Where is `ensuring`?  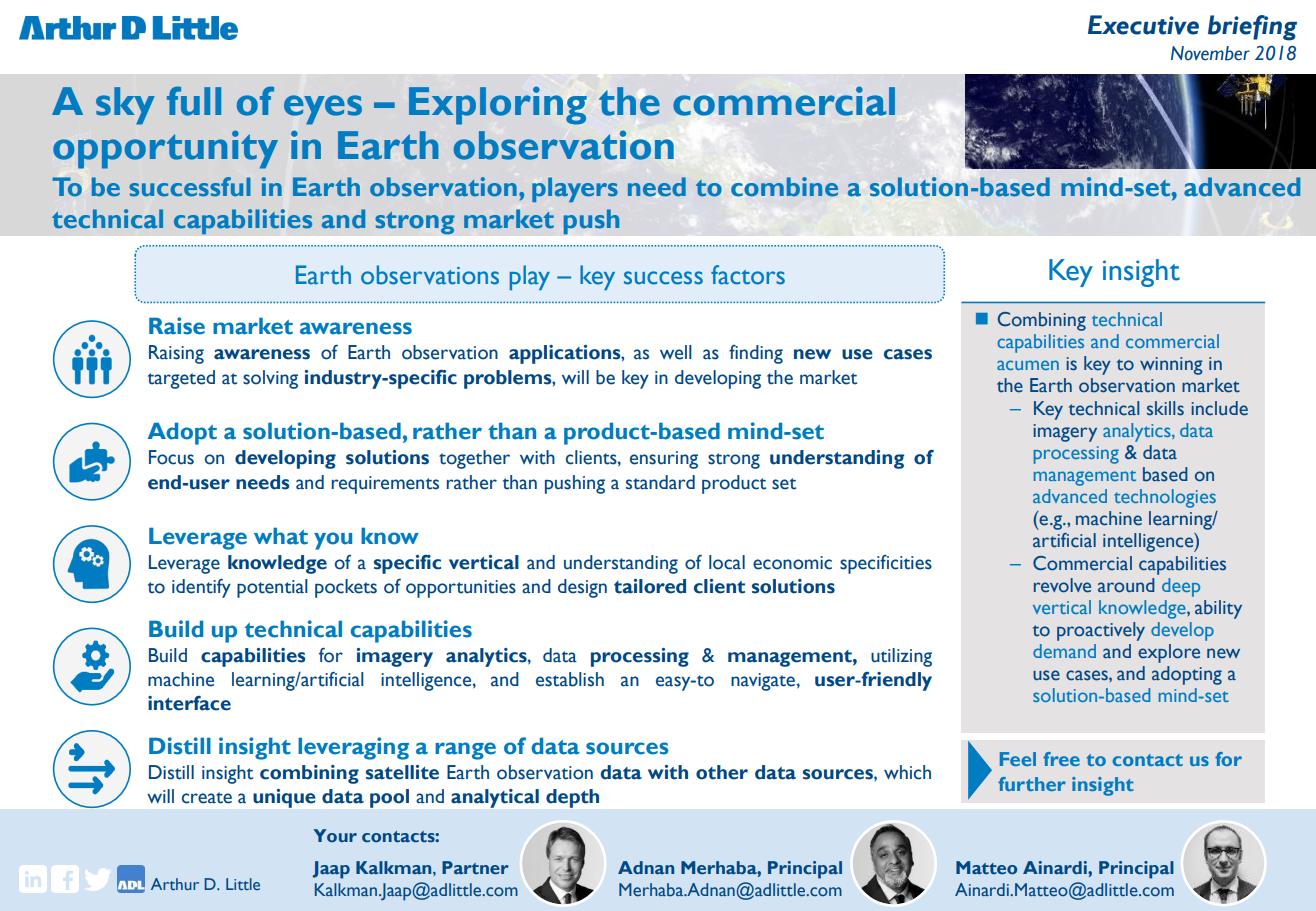 ensuring is located at coordinates (664, 460).
